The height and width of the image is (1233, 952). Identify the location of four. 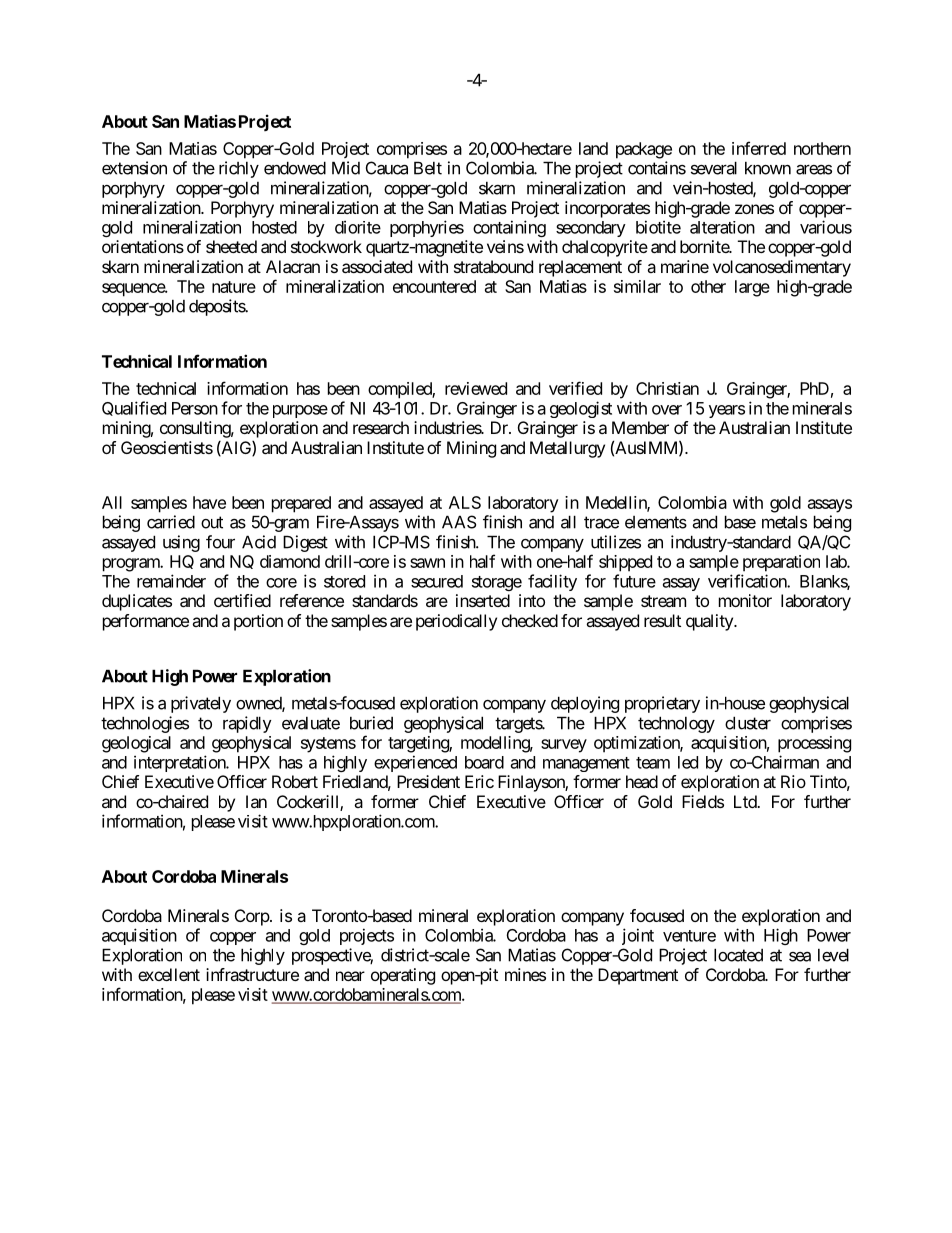
(220, 542).
